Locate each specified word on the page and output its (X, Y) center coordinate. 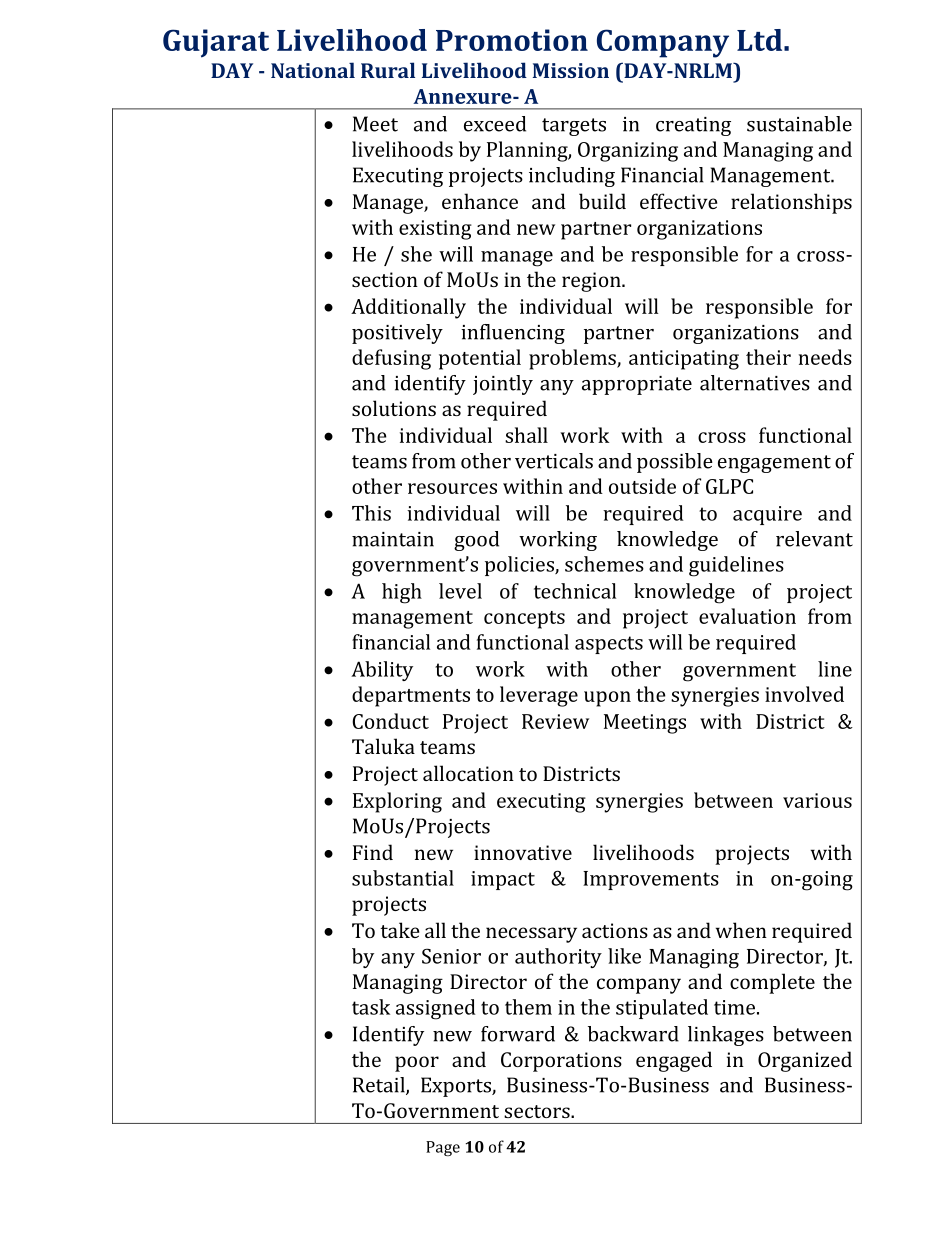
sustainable (799, 124)
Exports (457, 1087)
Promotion (512, 40)
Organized (805, 1061)
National (313, 70)
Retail (380, 1086)
